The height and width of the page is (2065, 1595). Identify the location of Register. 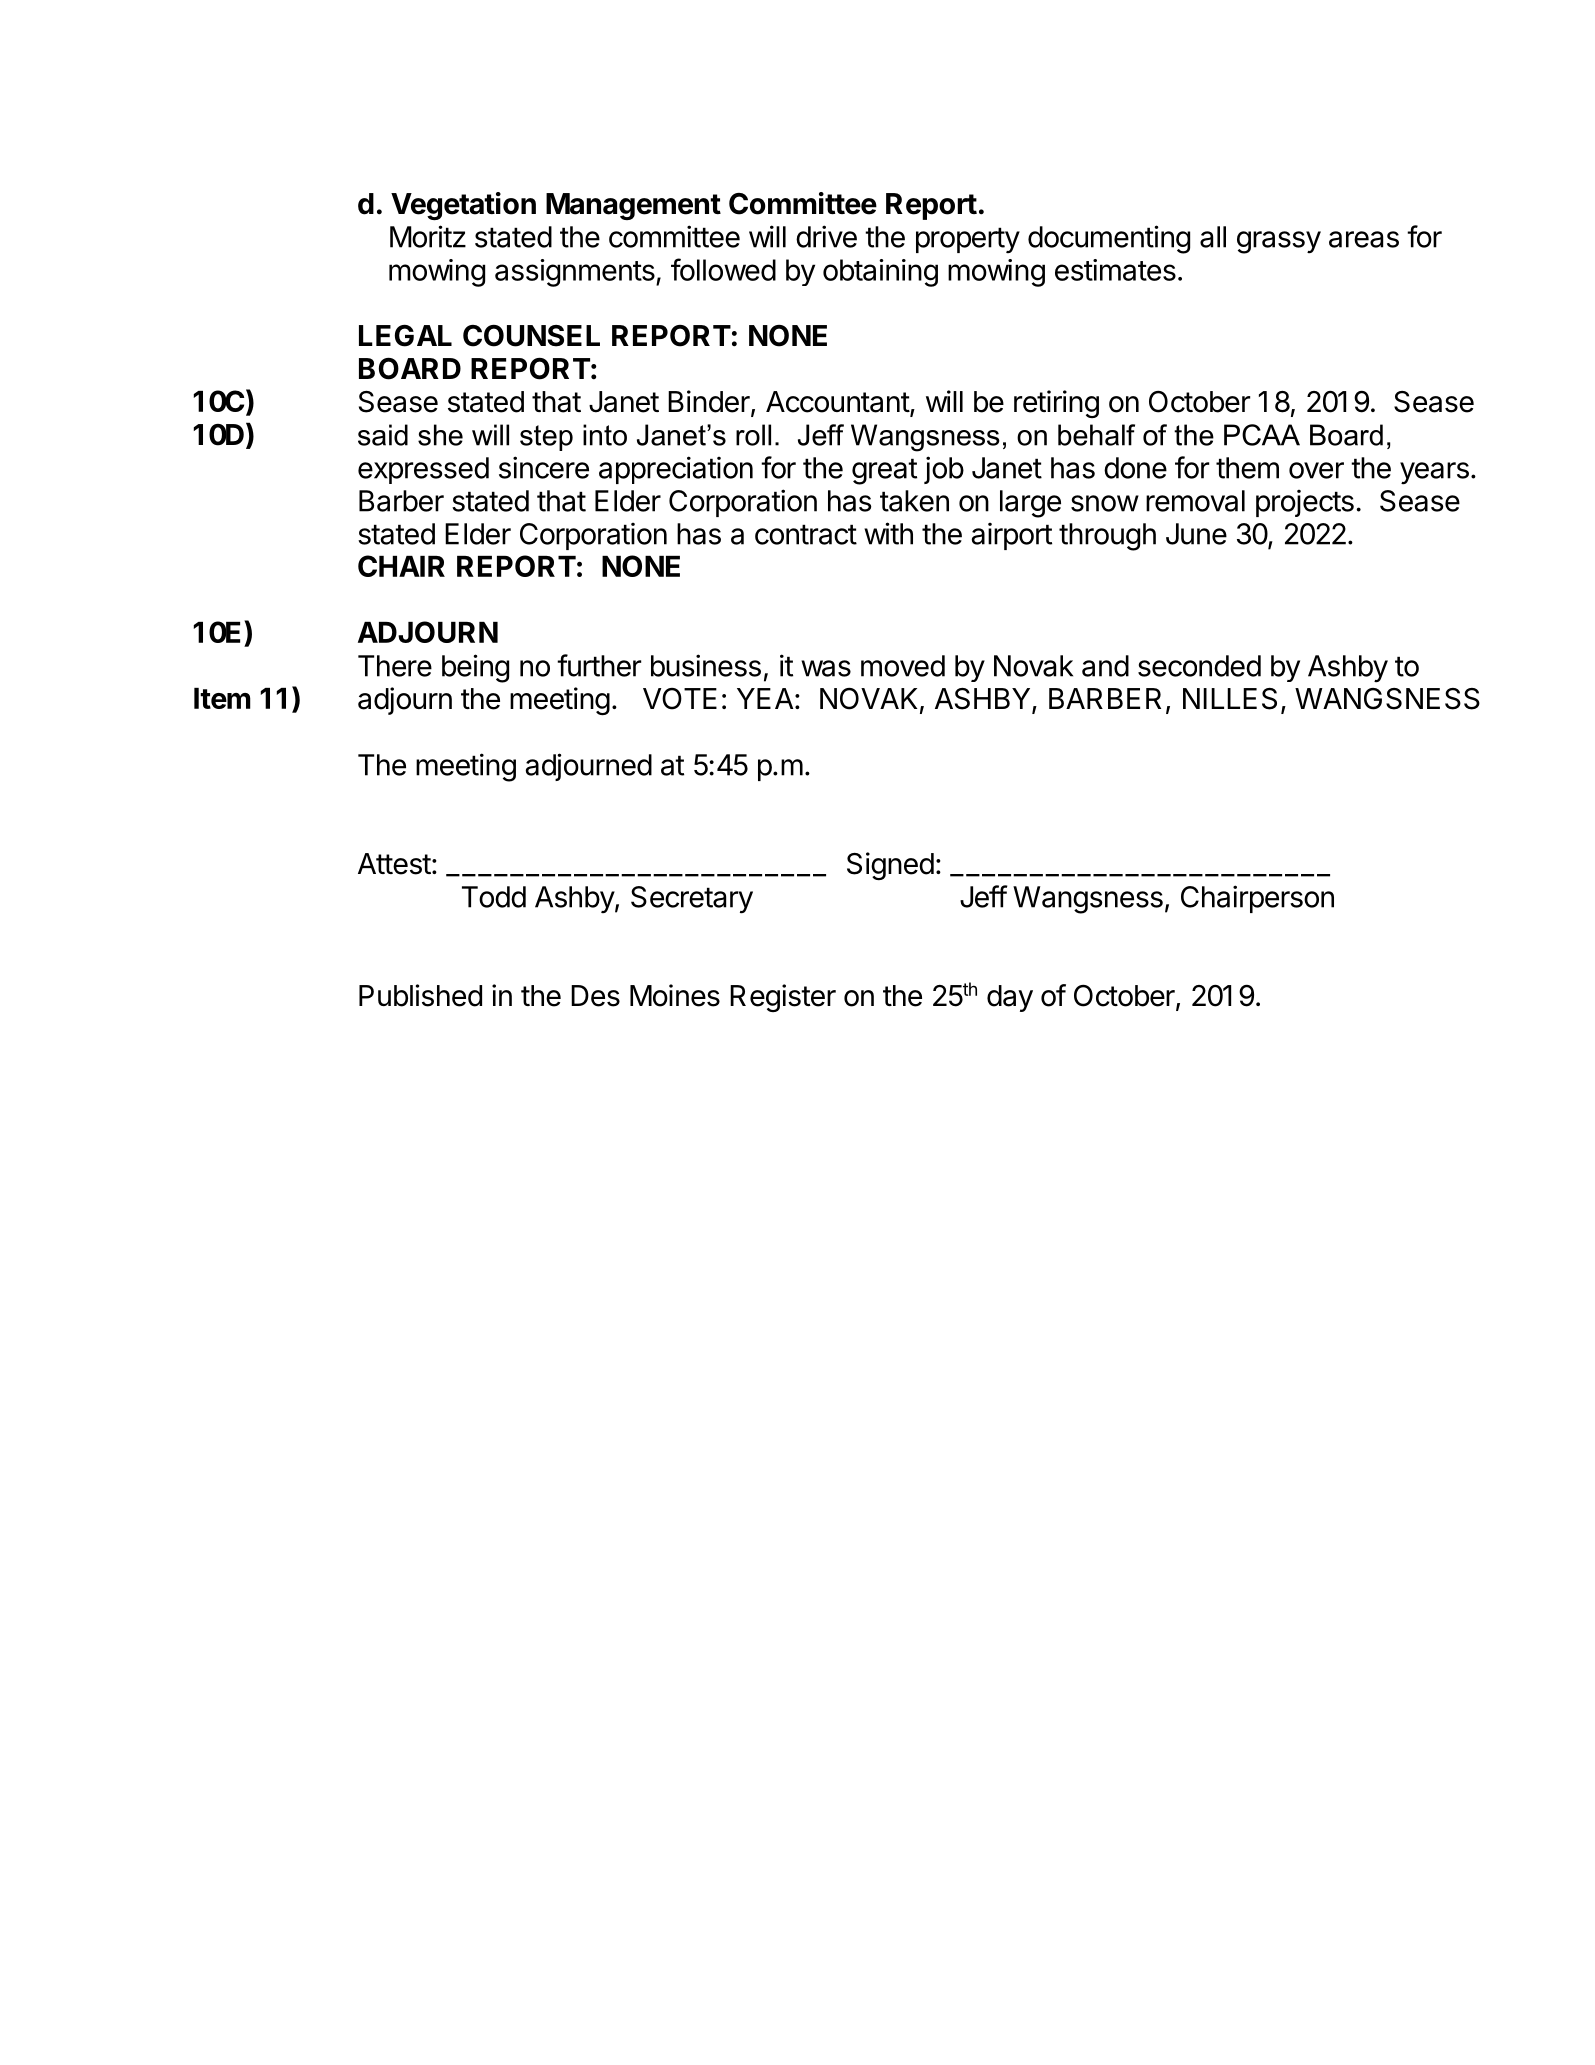
(783, 998).
